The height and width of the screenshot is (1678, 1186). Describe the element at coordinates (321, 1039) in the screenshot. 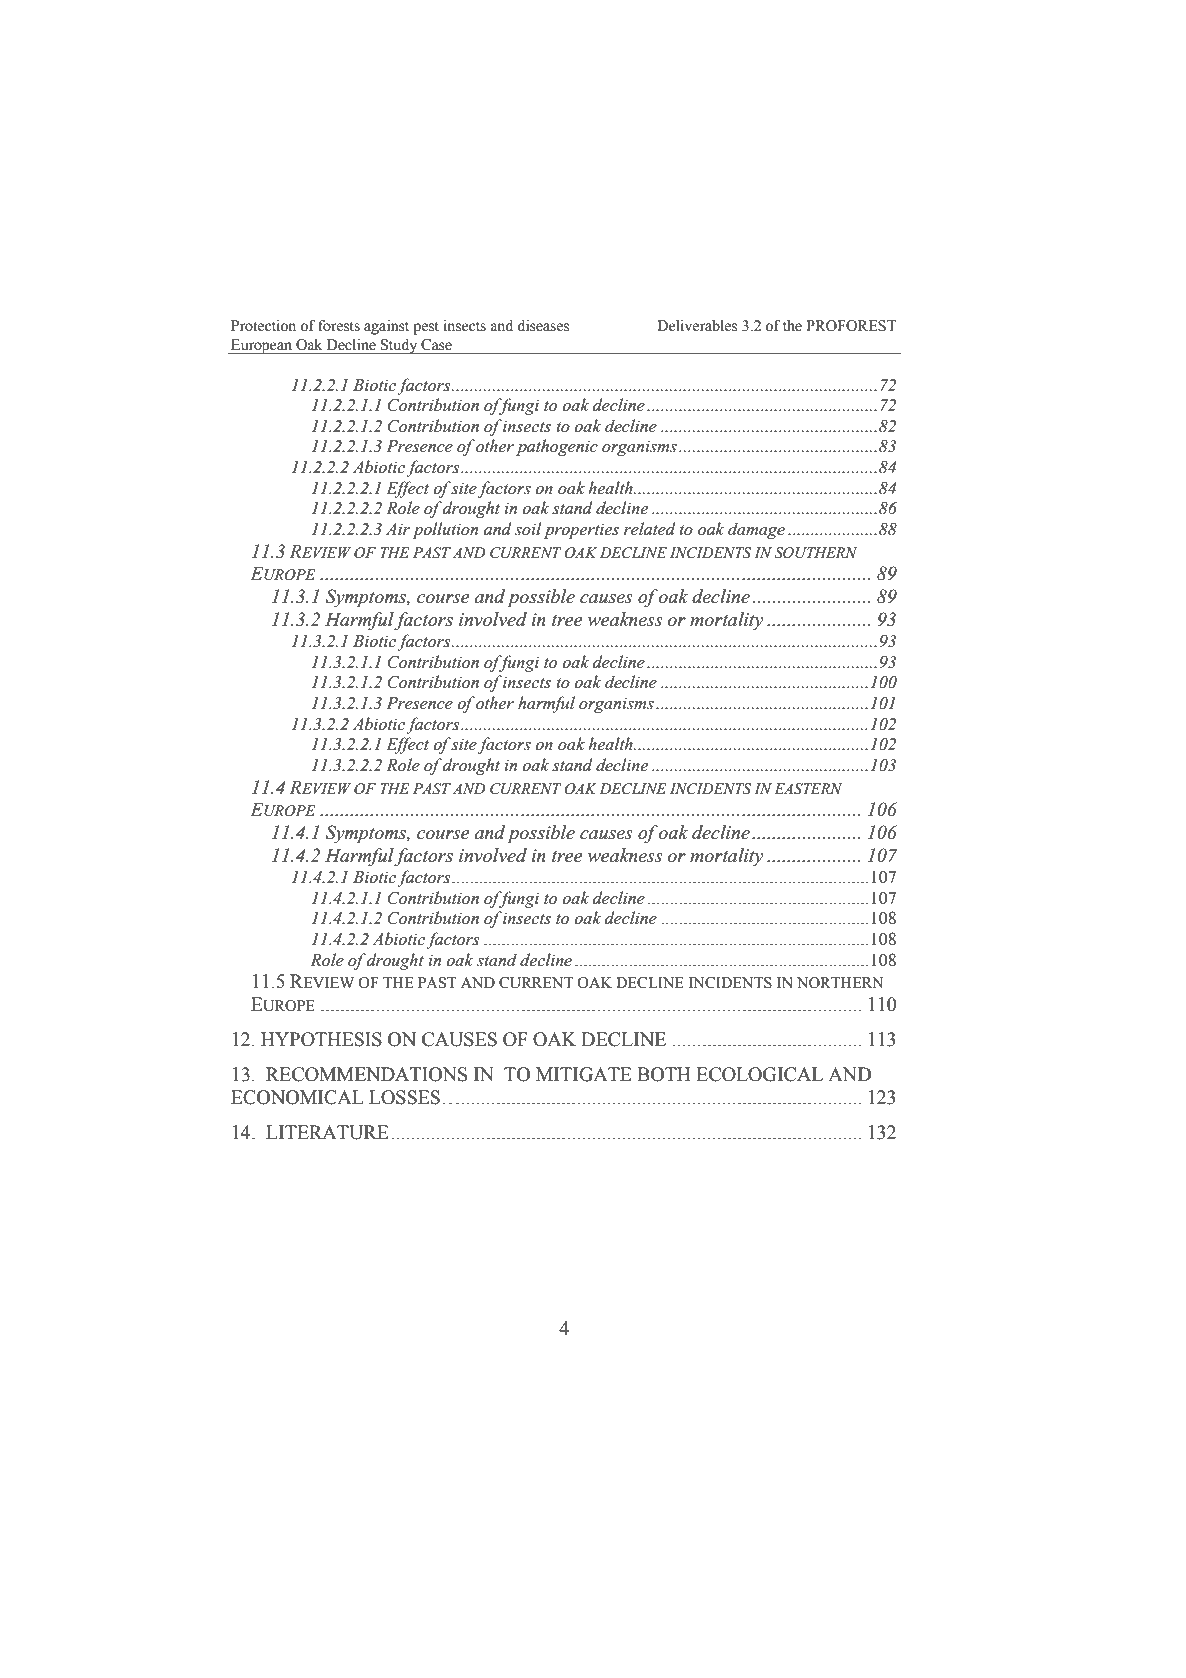

I see `HYPOTHESIS` at that location.
